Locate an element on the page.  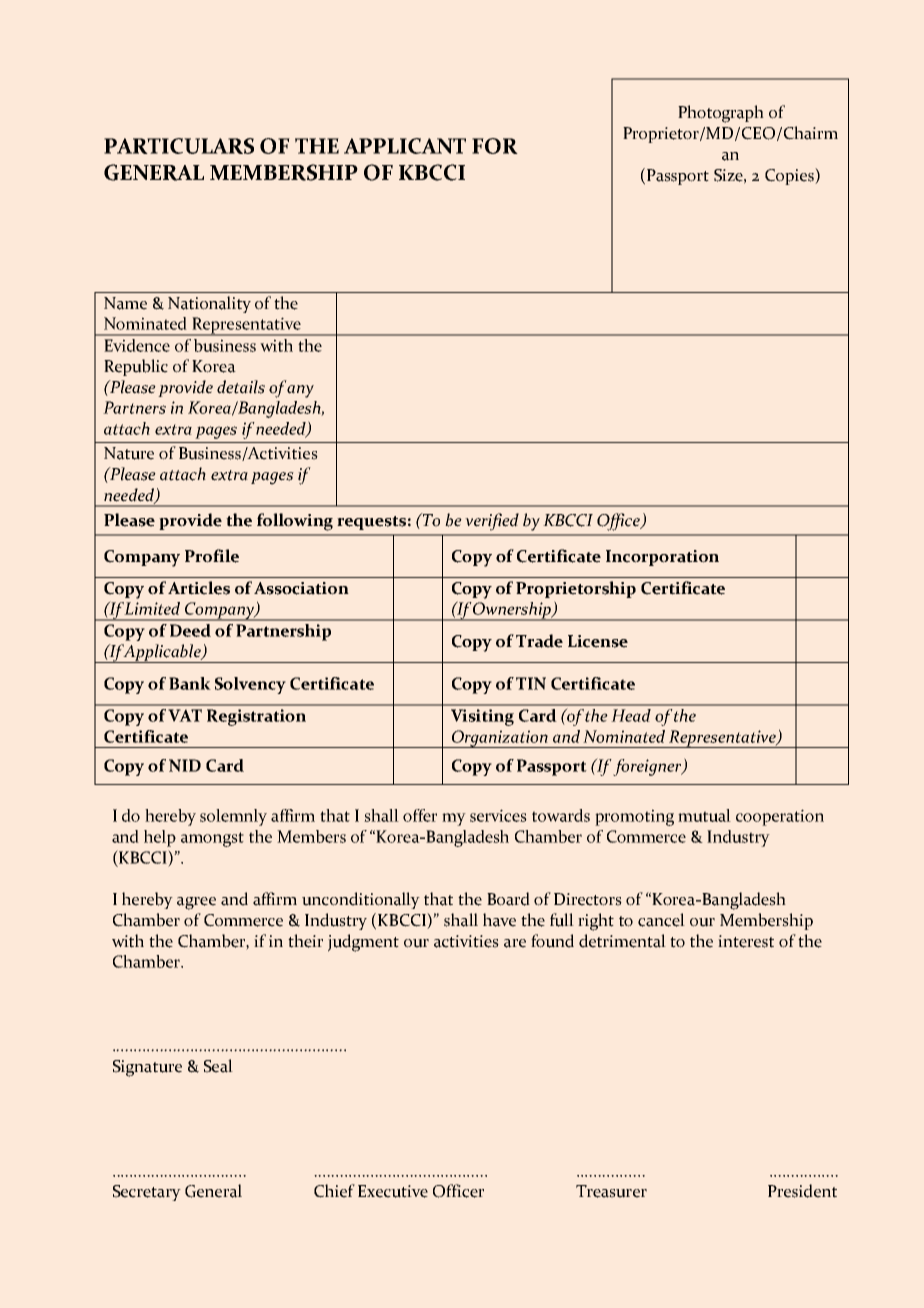
verified is located at coordinates (492, 522).
